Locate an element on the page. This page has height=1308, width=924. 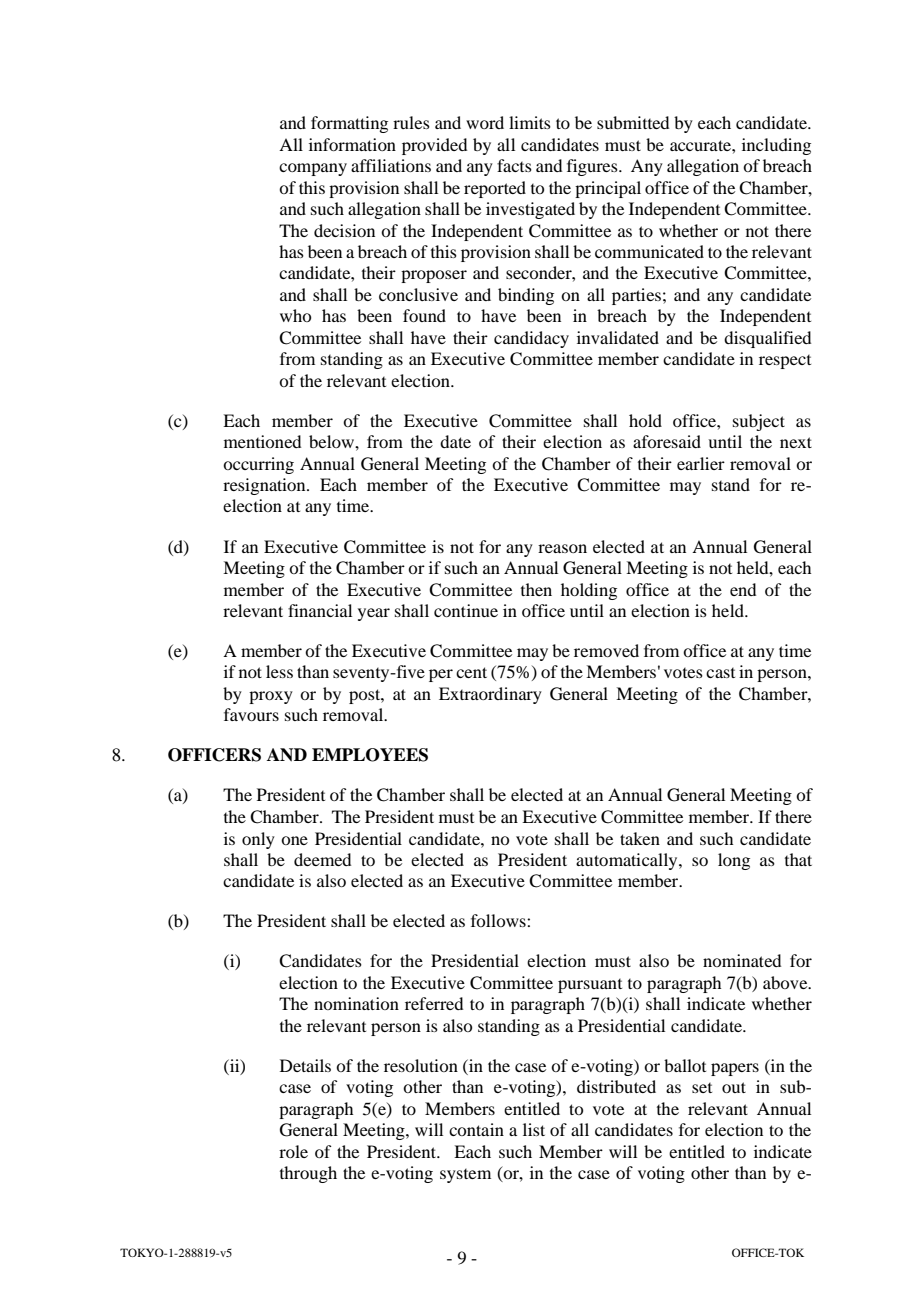
cast is located at coordinates (720, 673).
